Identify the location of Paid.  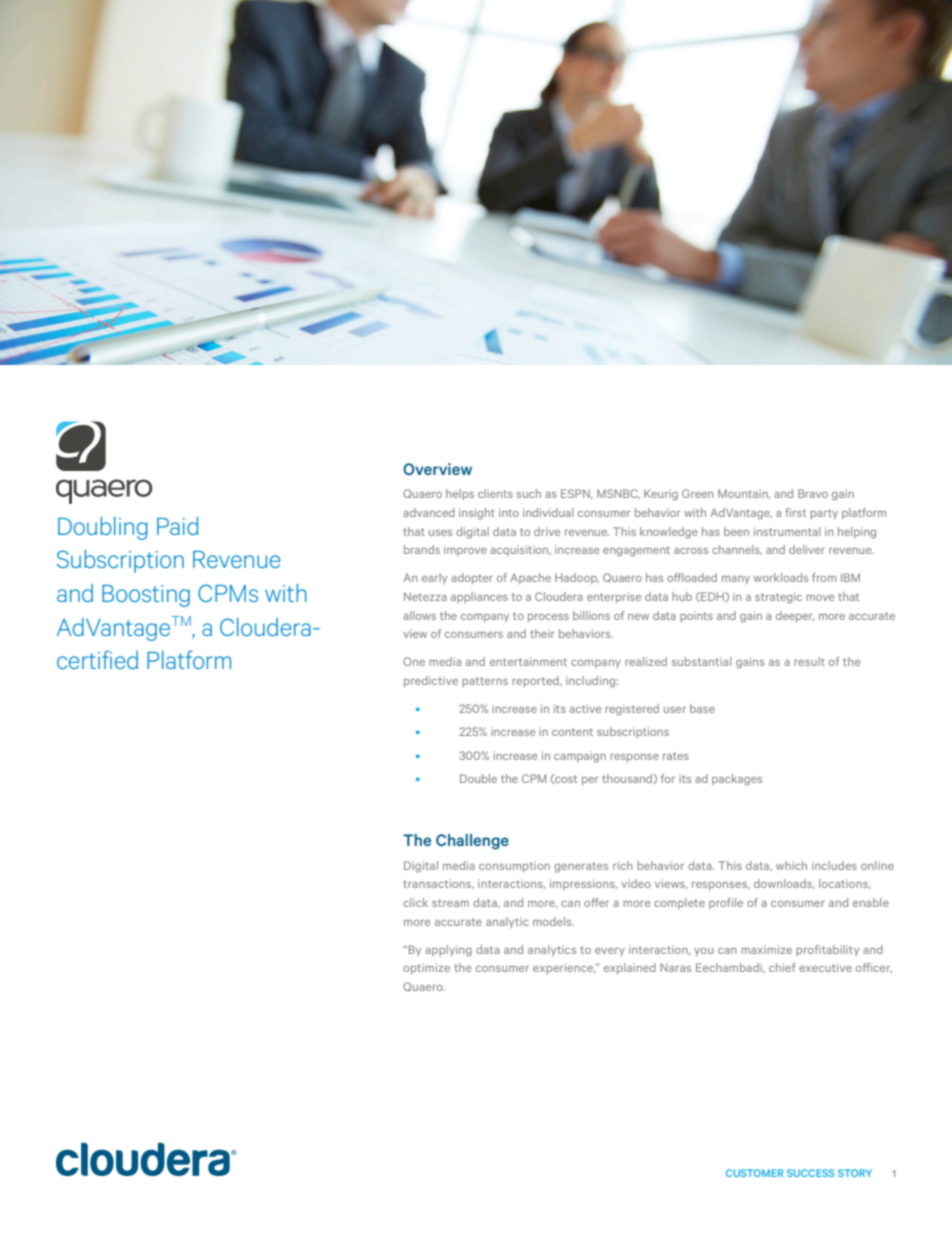
(177, 526).
